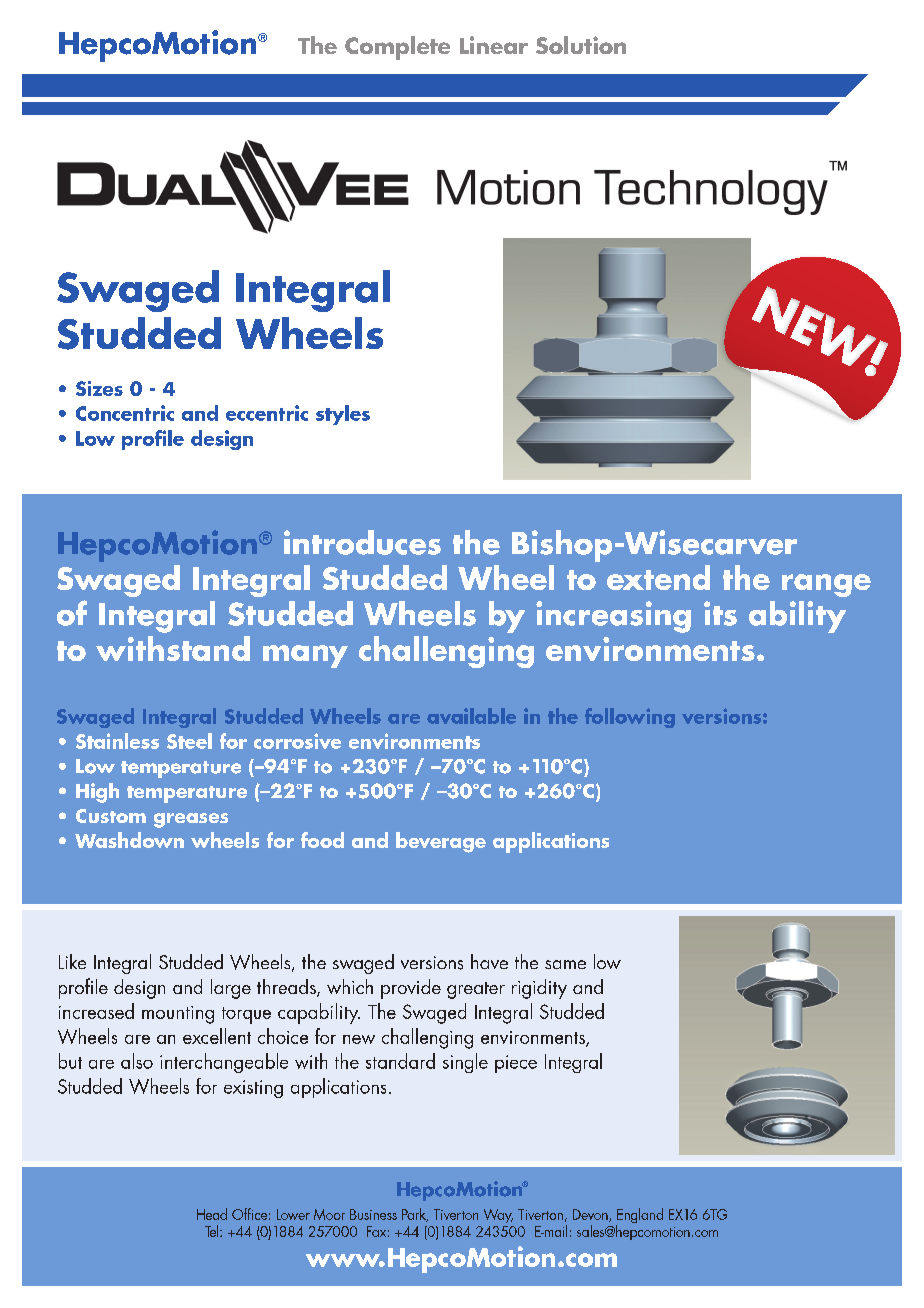  I want to click on beverage, so click(441, 842).
